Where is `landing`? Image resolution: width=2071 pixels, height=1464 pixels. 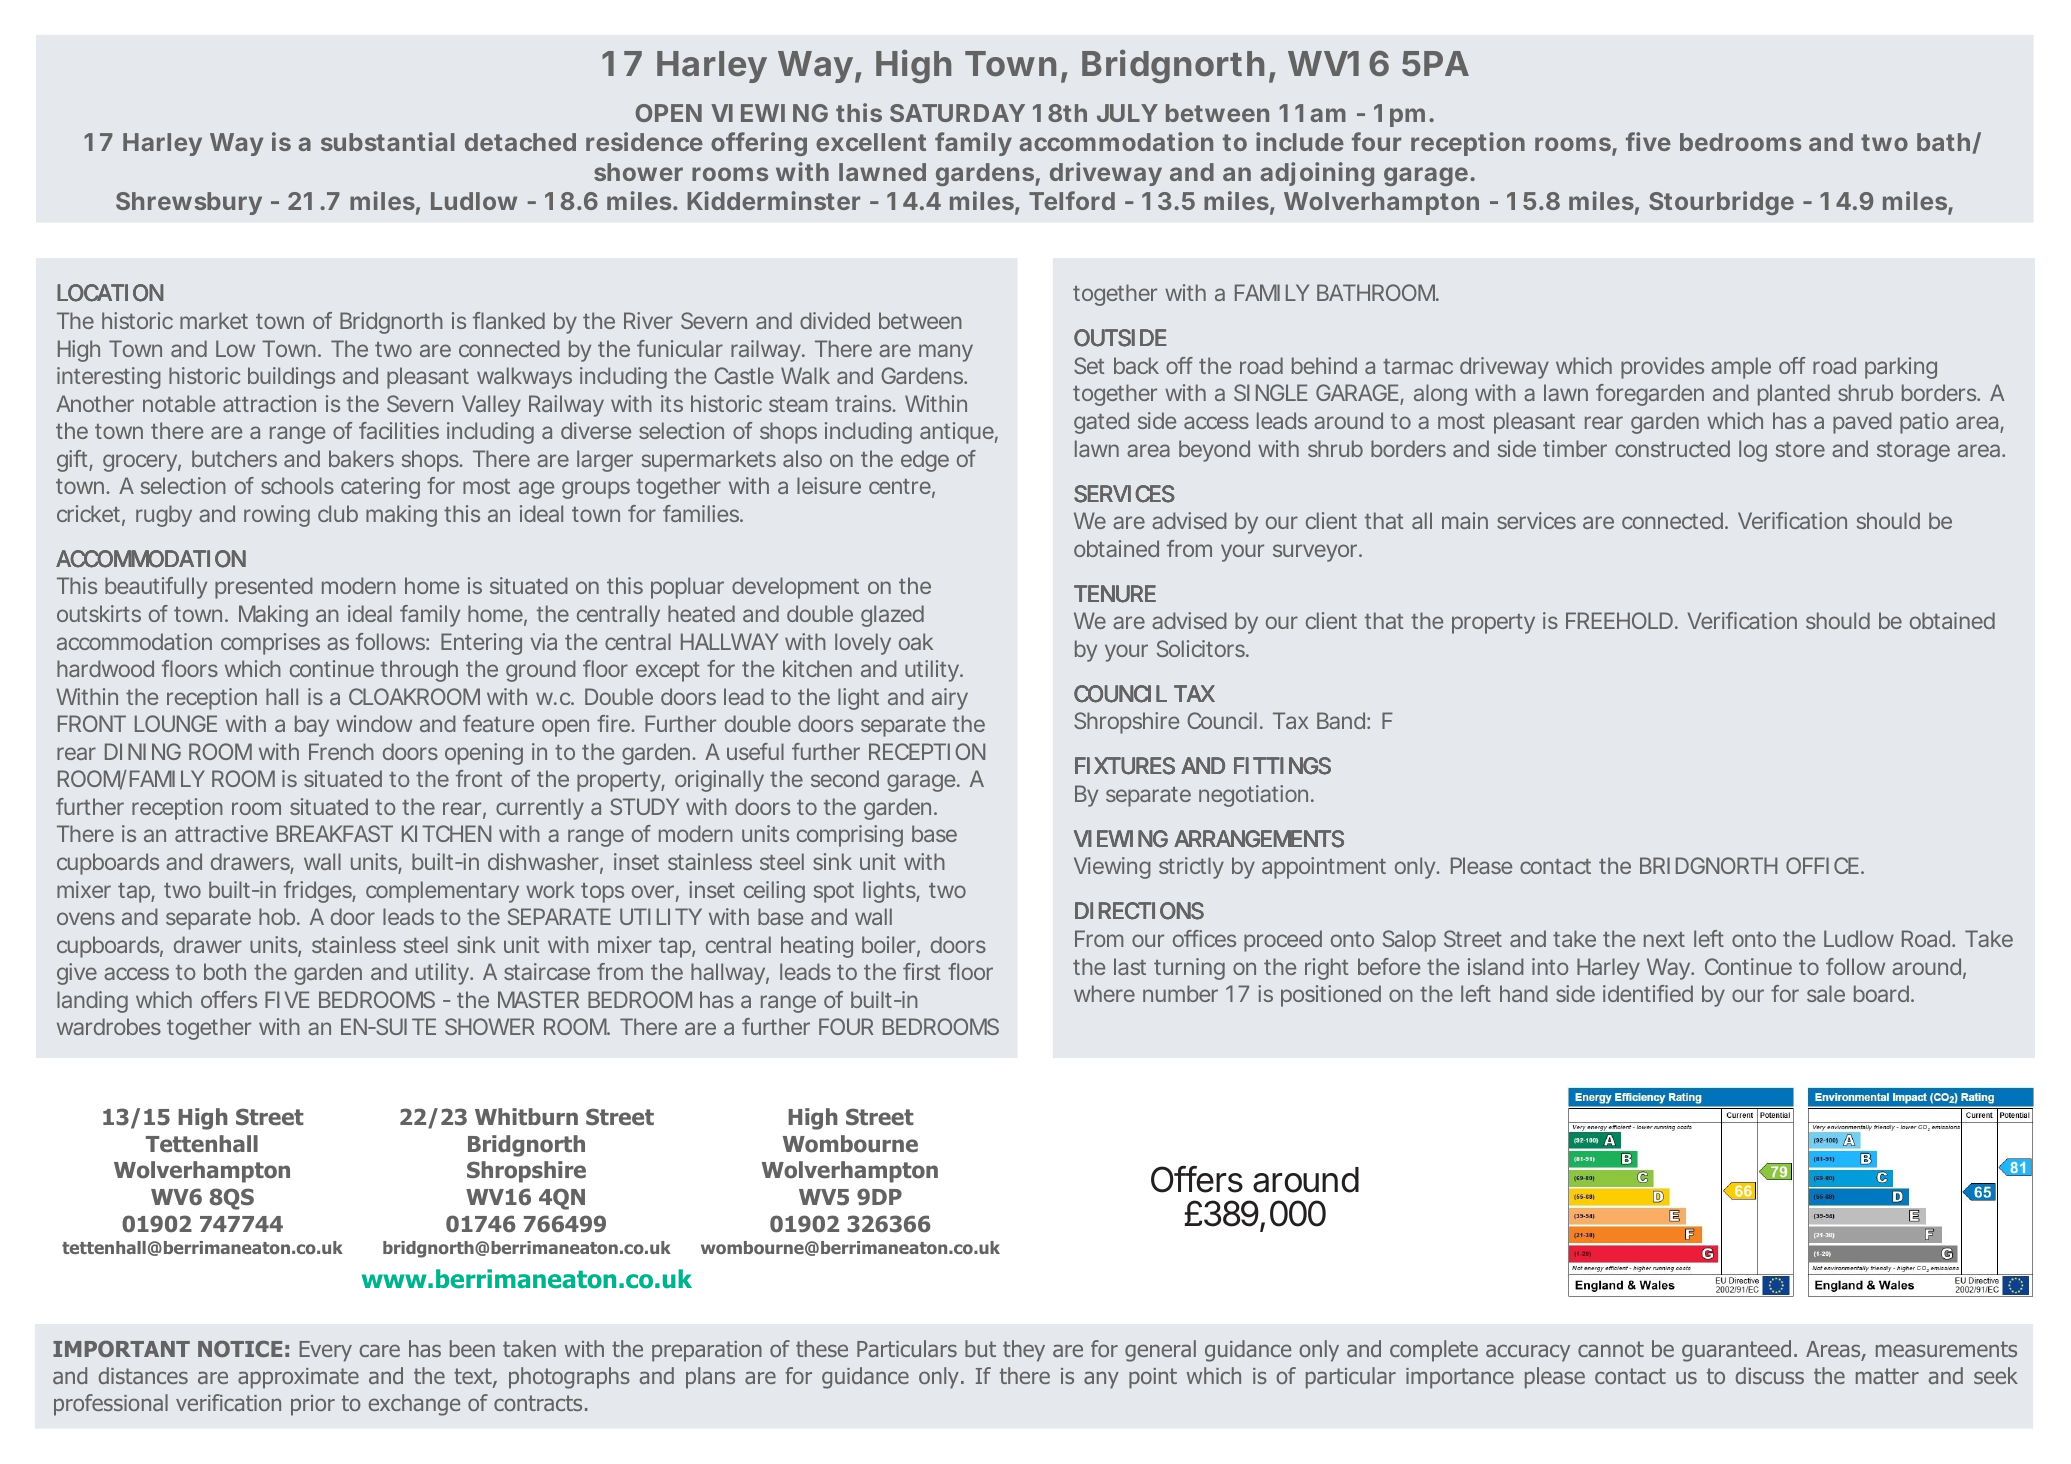 landing is located at coordinates (92, 1002).
